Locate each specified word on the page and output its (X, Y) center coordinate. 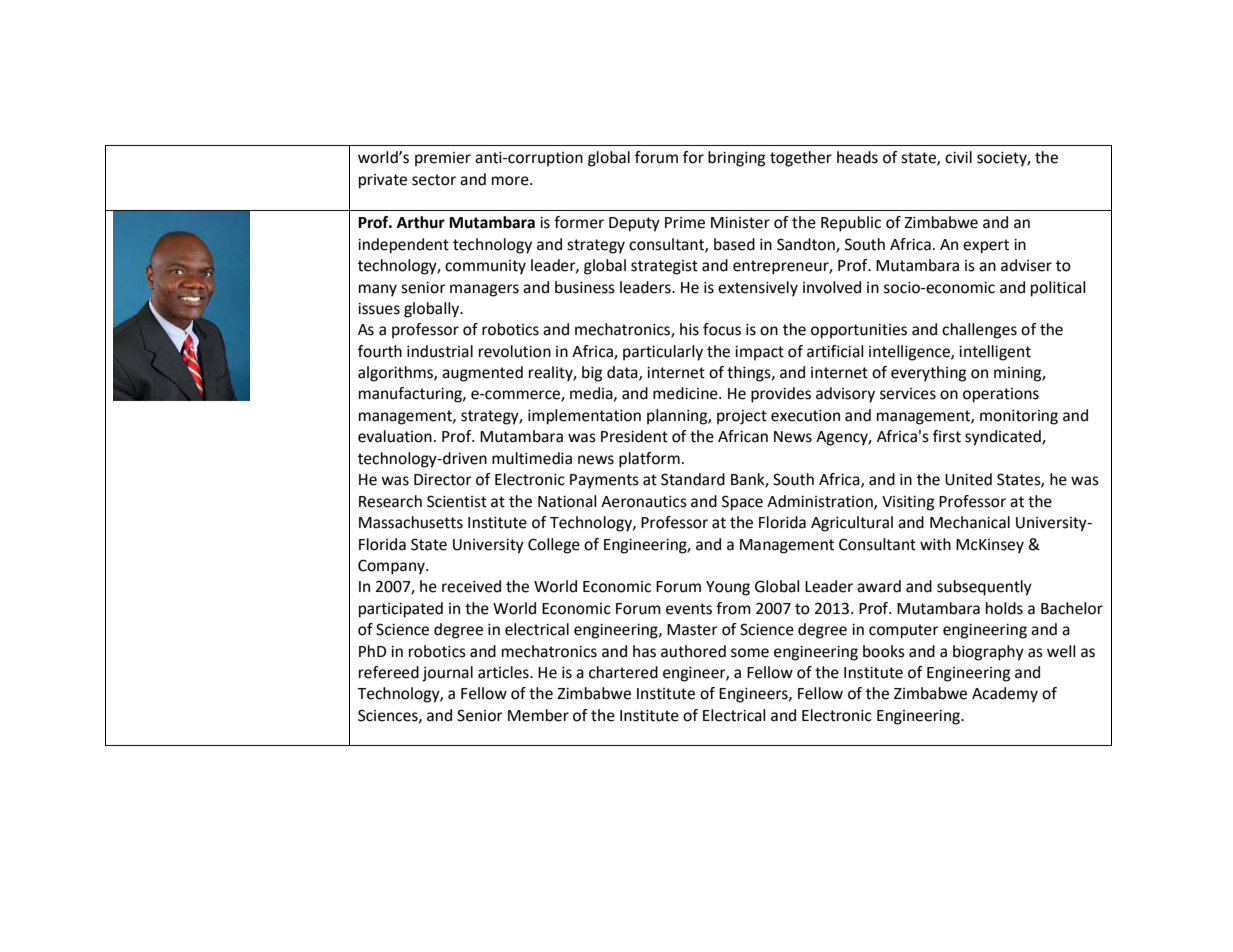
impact (759, 353)
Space (742, 503)
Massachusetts (411, 522)
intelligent (995, 353)
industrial (440, 351)
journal (447, 674)
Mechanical (970, 522)
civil (958, 157)
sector (434, 180)
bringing (736, 159)
